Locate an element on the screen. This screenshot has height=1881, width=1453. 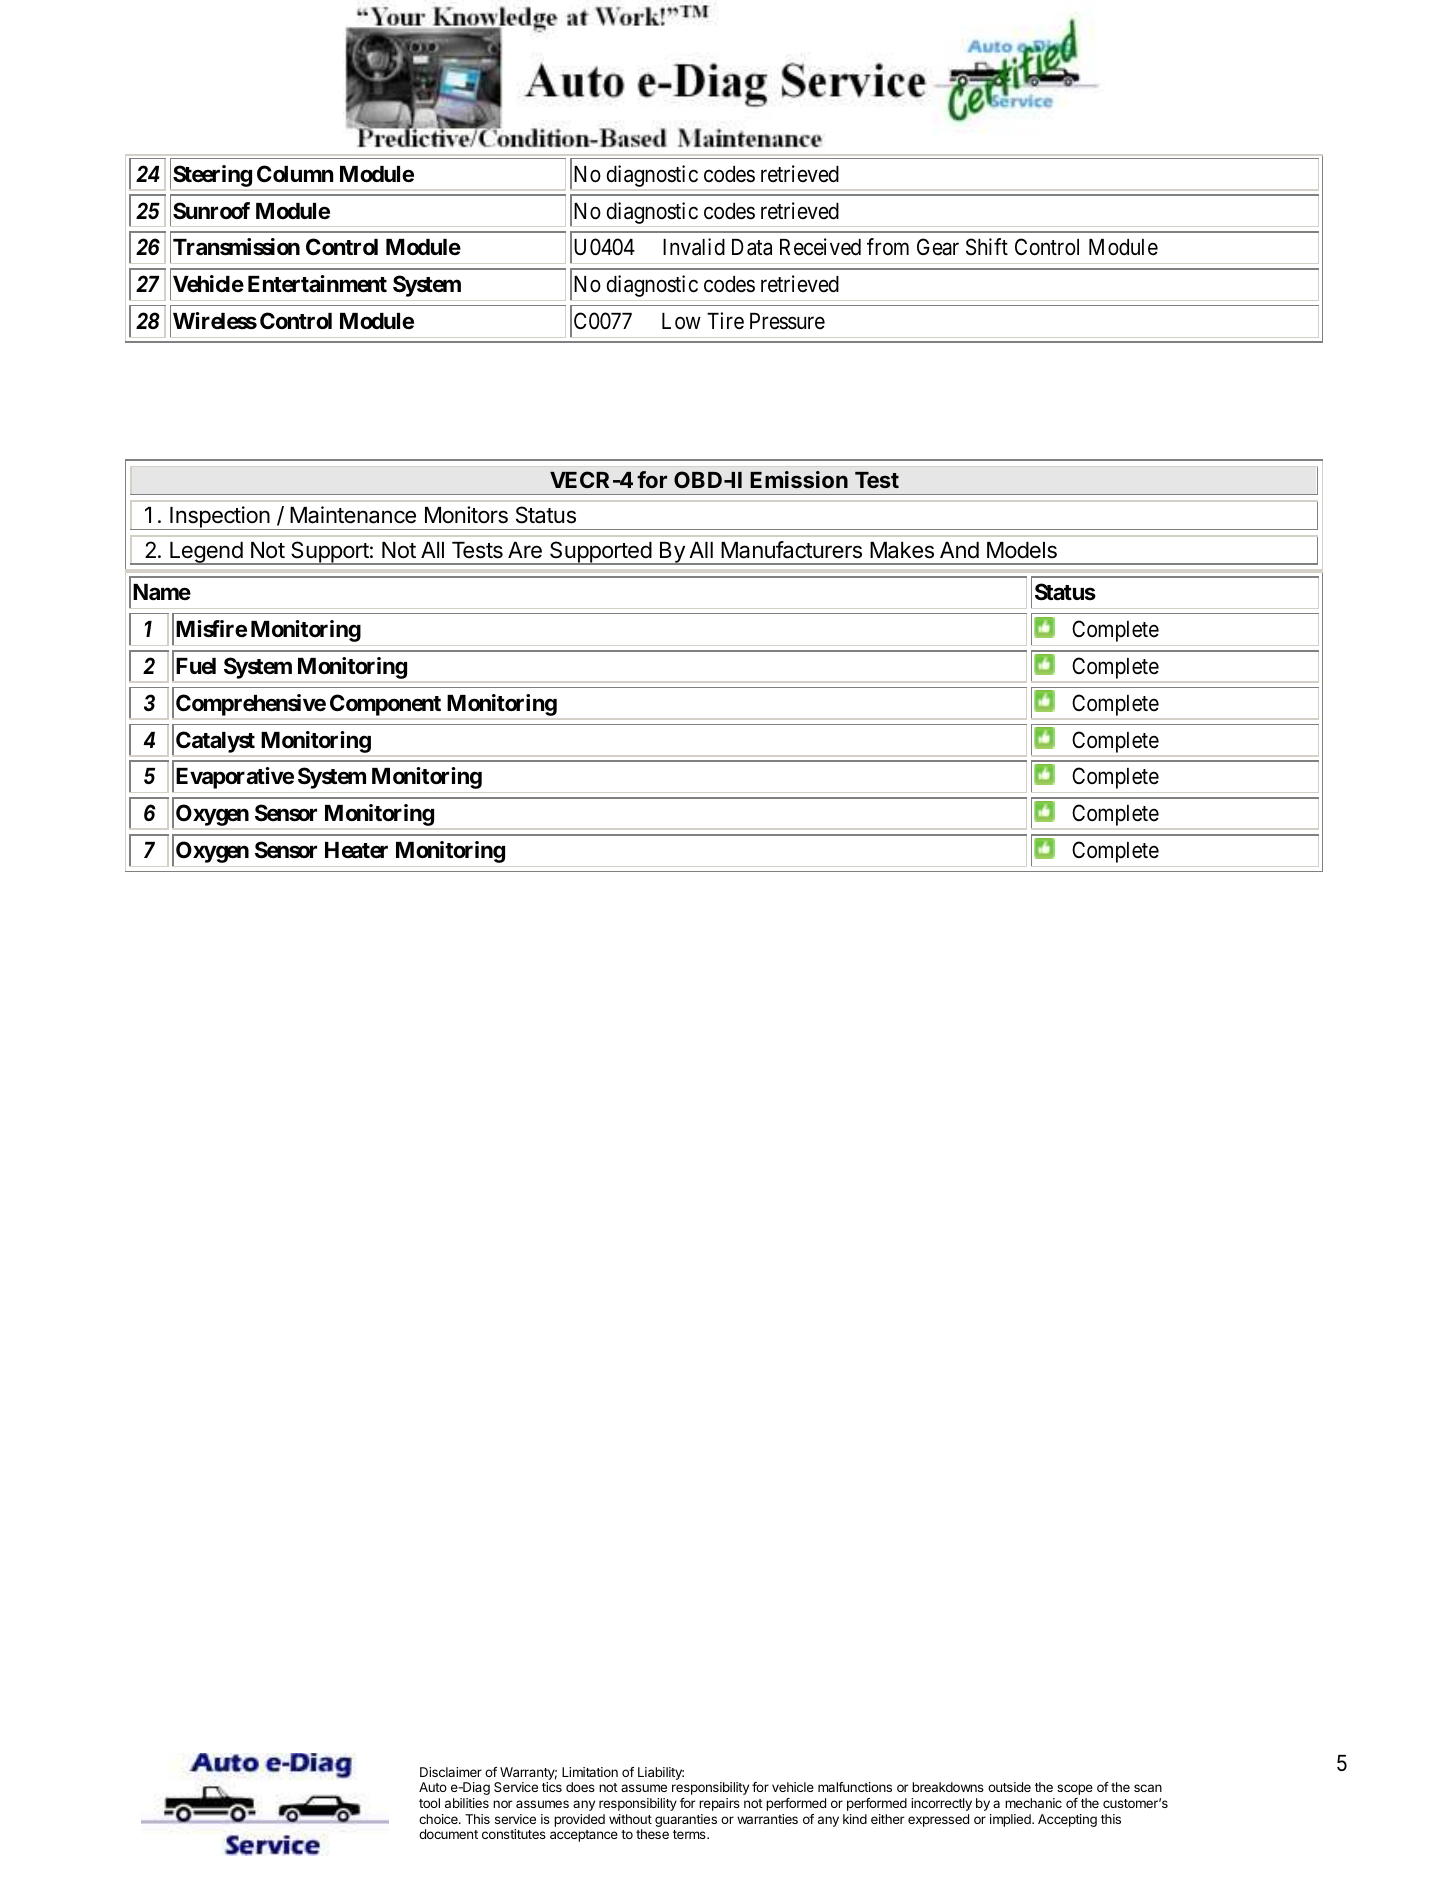
Invalid is located at coordinates (694, 247).
